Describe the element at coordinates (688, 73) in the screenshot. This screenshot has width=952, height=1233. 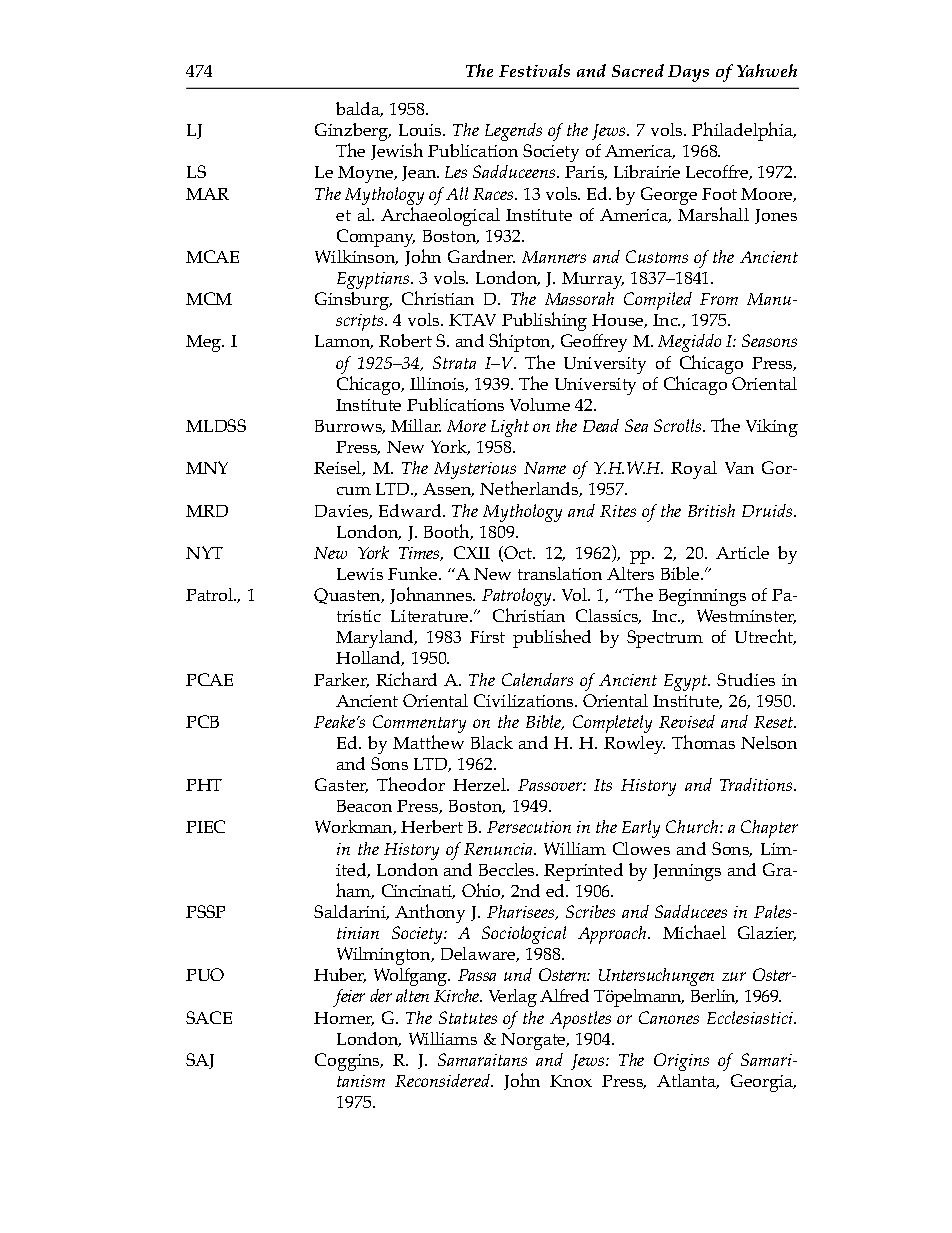
I see `Days` at that location.
